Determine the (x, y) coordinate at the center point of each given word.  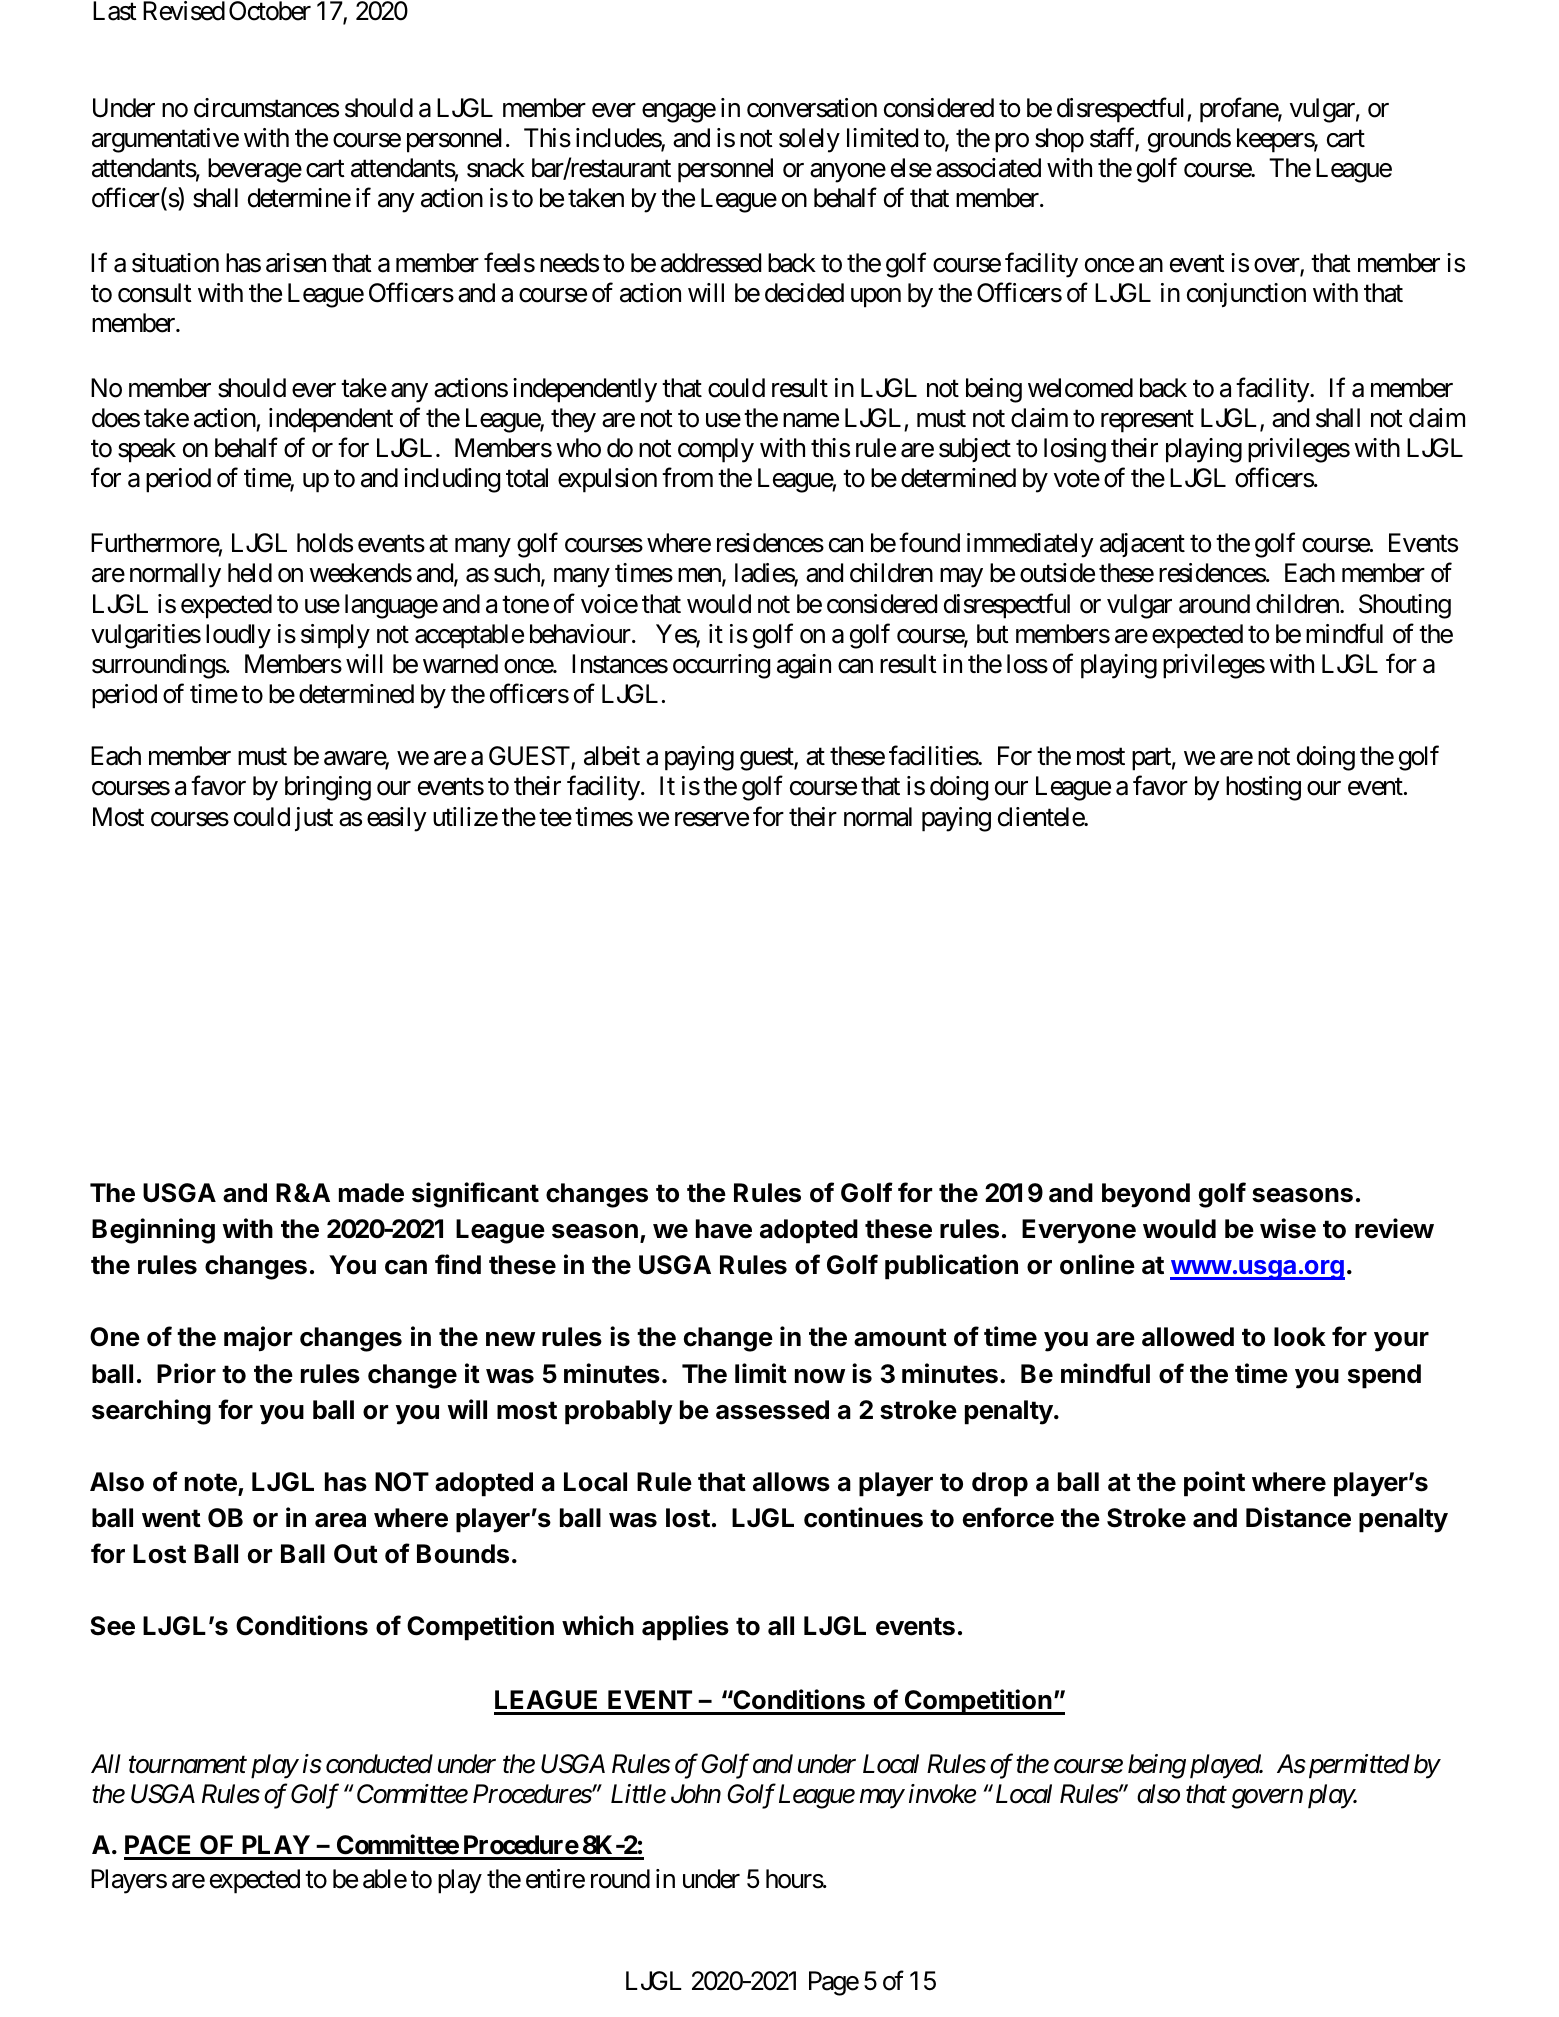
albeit (612, 756)
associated (988, 168)
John (696, 1794)
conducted (379, 1764)
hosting (1263, 788)
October (270, 11)
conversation (812, 108)
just (314, 819)
